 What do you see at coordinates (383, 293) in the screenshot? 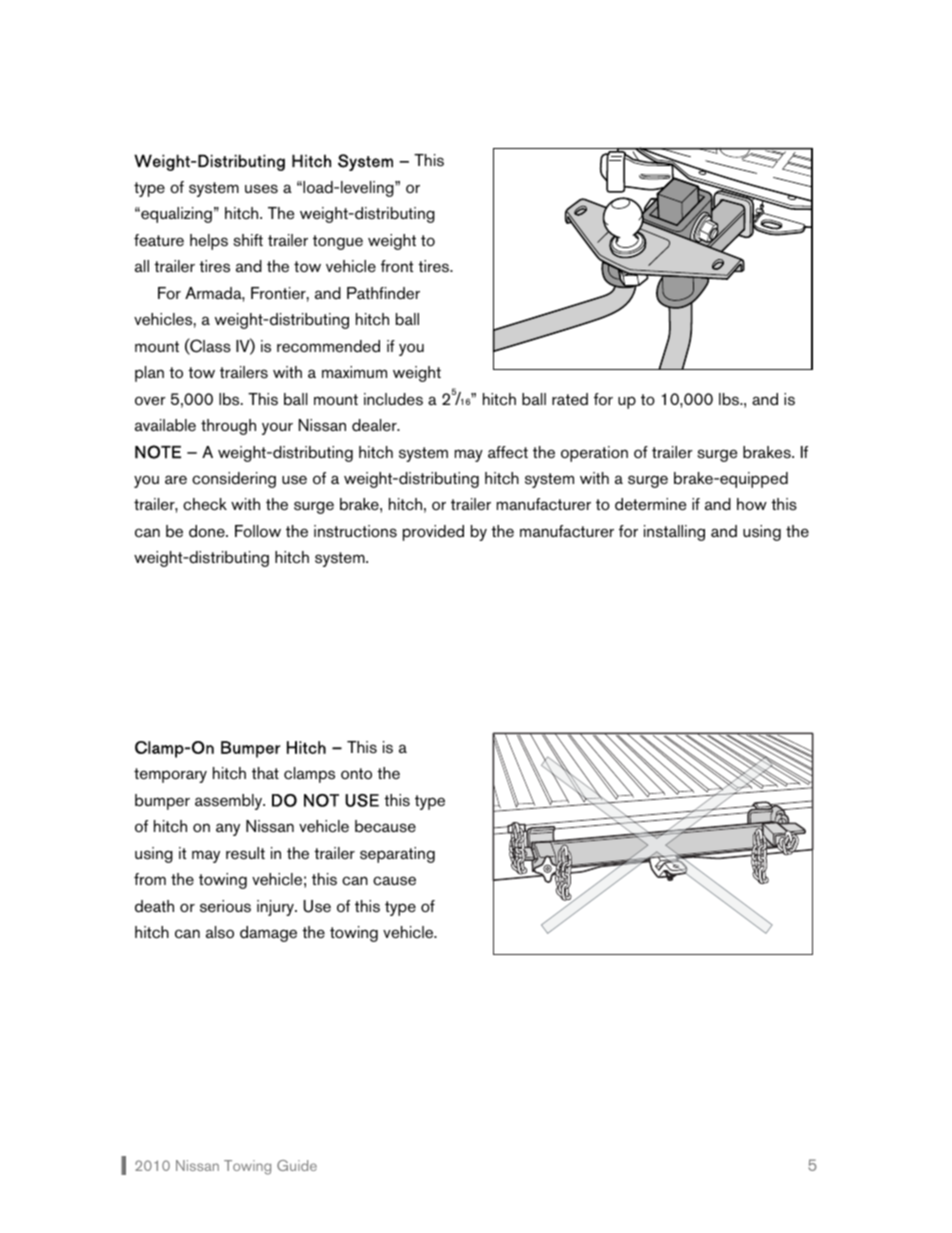
I see `Pathfinder` at bounding box center [383, 293].
